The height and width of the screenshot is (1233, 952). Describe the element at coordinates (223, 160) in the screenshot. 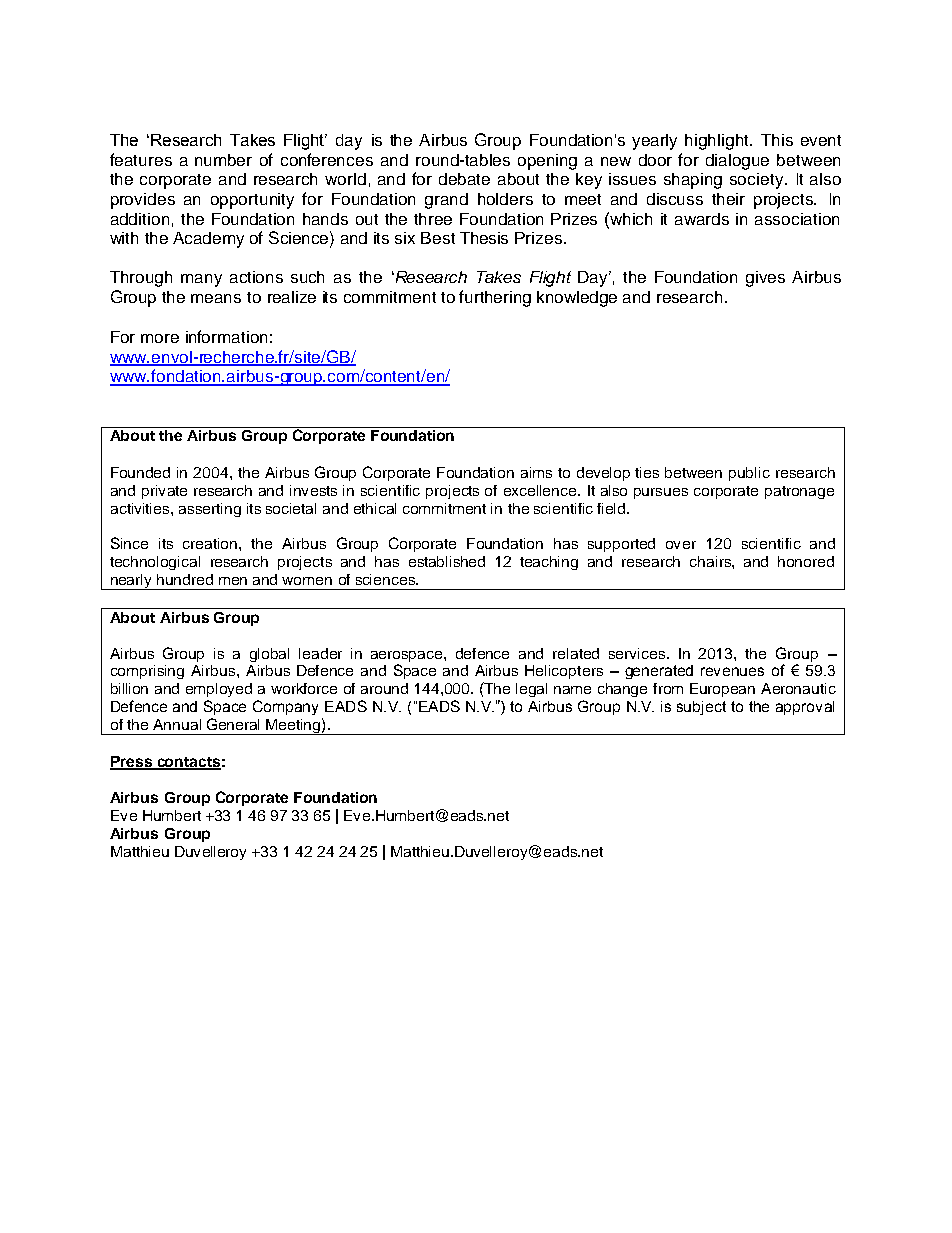

I see `number` at that location.
